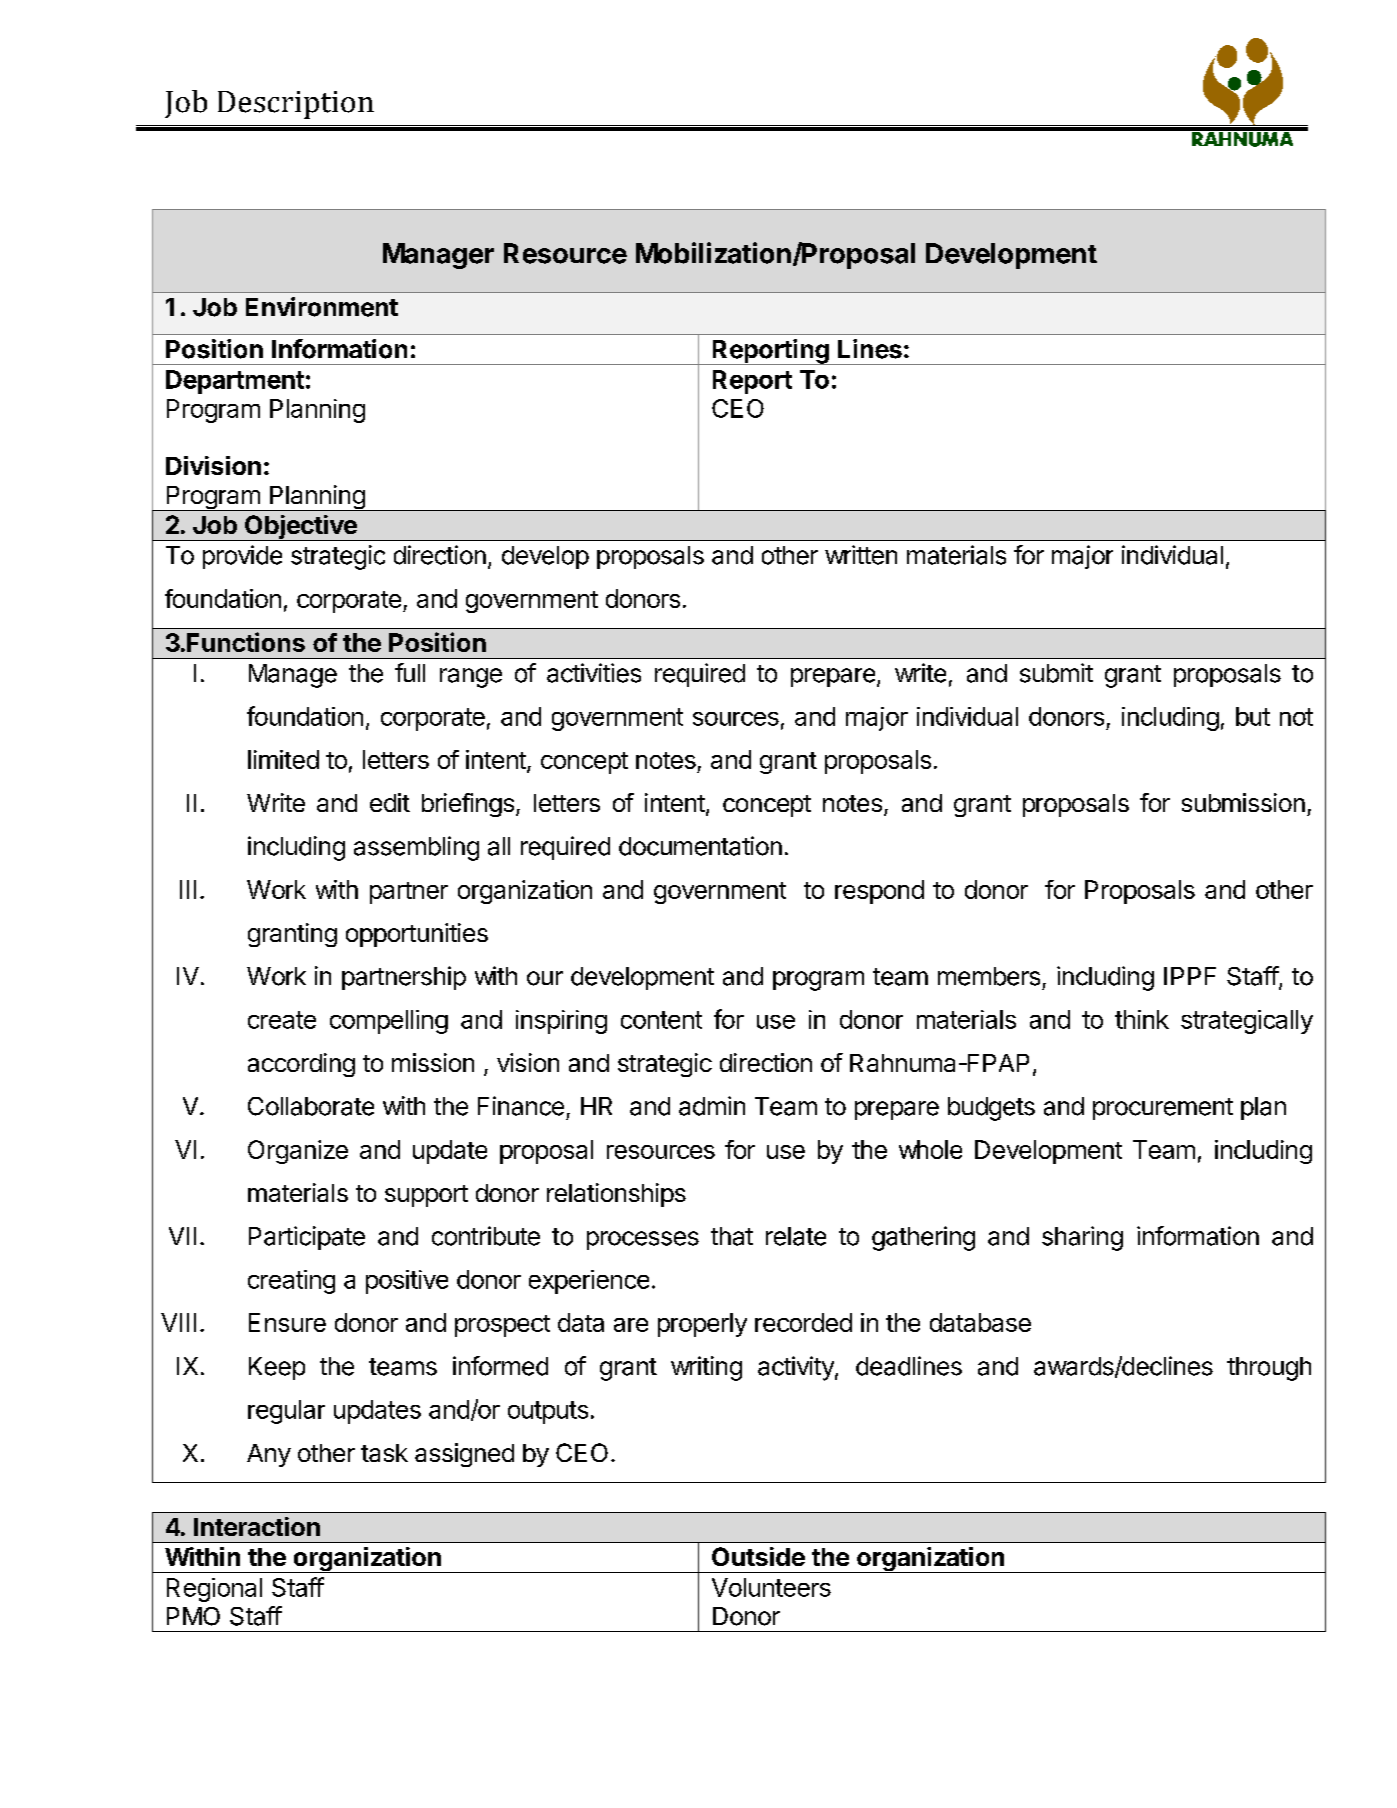 The height and width of the image is (1808, 1397). Describe the element at coordinates (416, 848) in the image. I see `assembling` at that location.
